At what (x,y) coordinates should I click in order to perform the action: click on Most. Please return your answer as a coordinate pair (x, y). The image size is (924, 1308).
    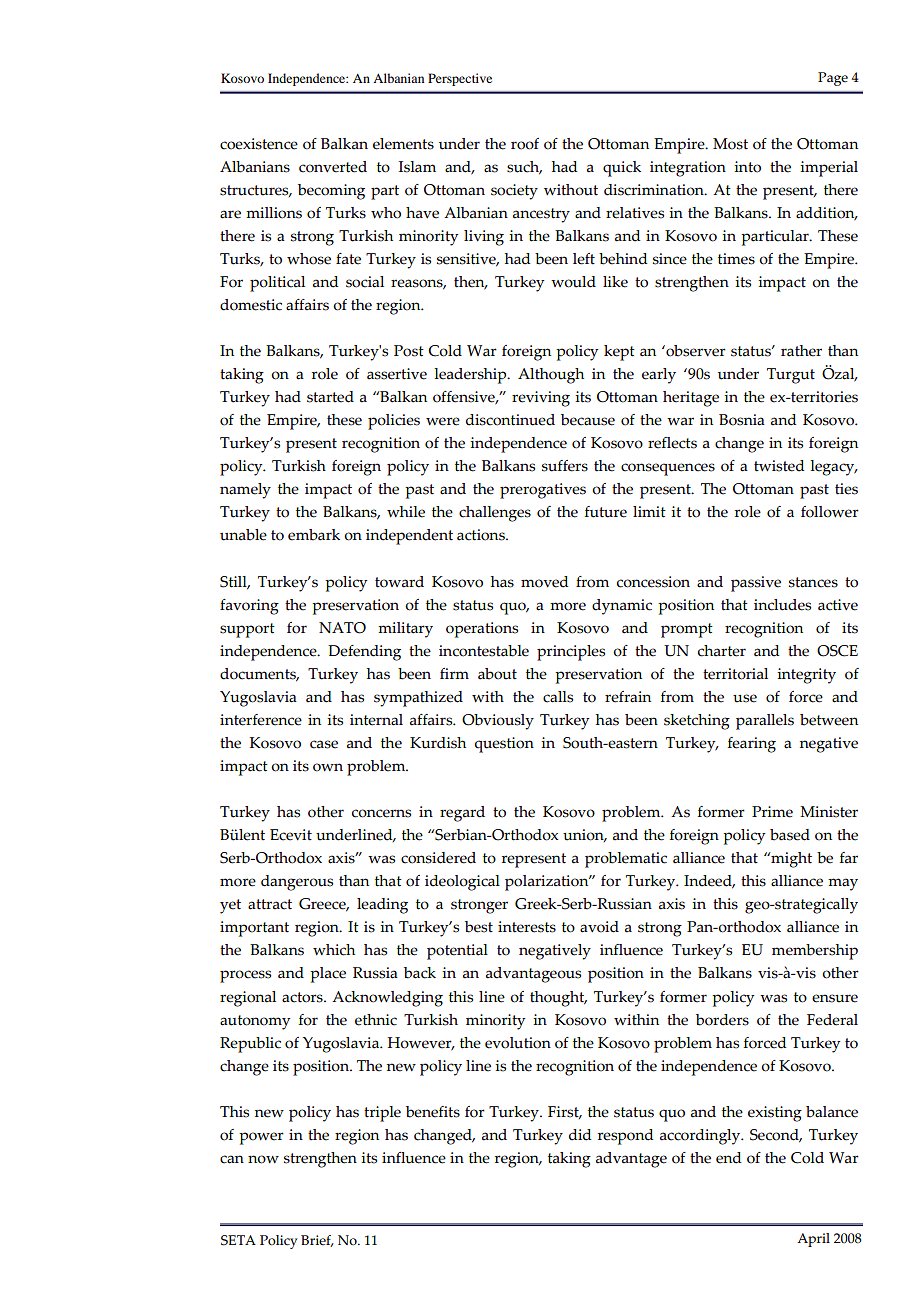
    Looking at the image, I should click on (730, 144).
